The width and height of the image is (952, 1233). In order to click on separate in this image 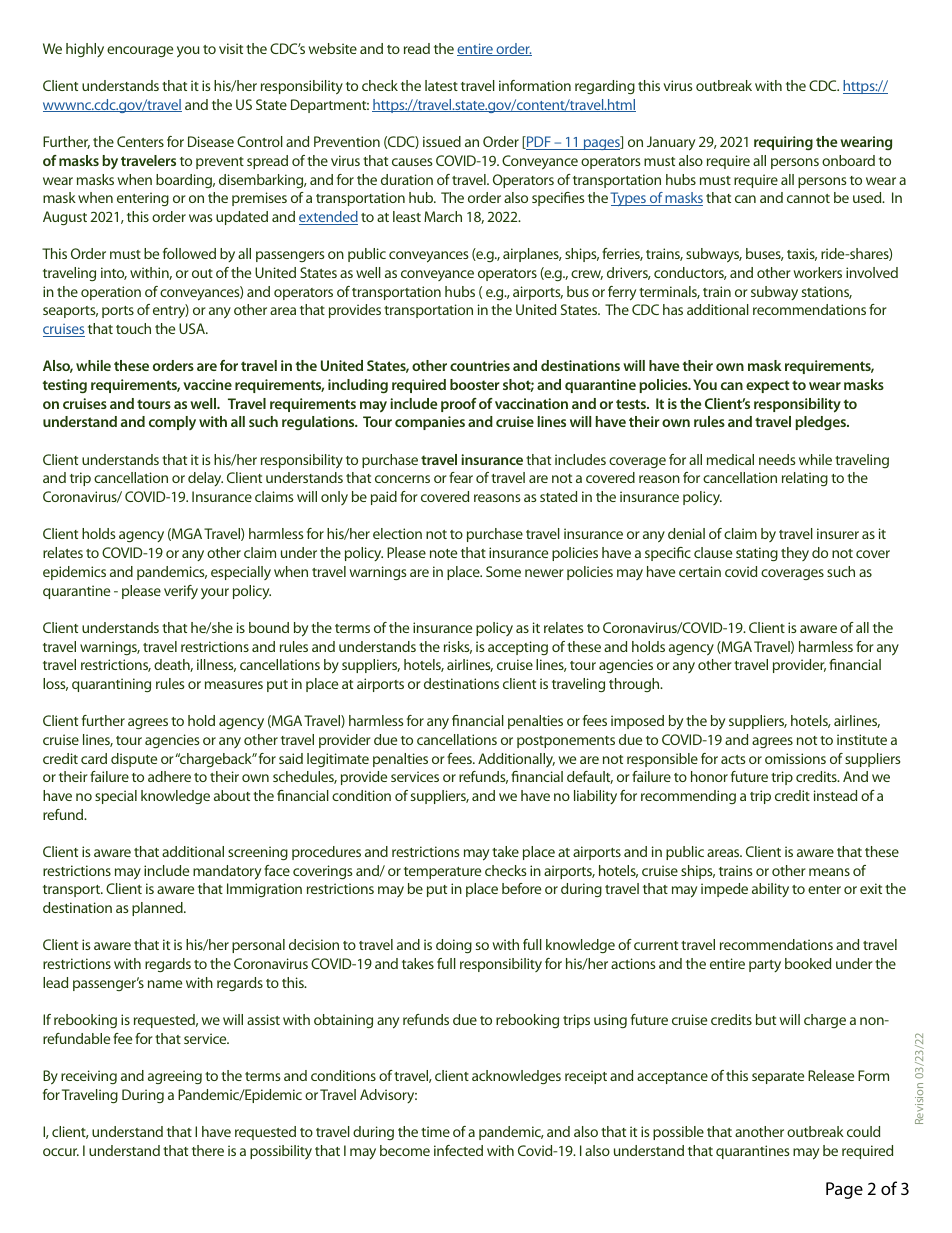, I will do `click(778, 1078)`.
